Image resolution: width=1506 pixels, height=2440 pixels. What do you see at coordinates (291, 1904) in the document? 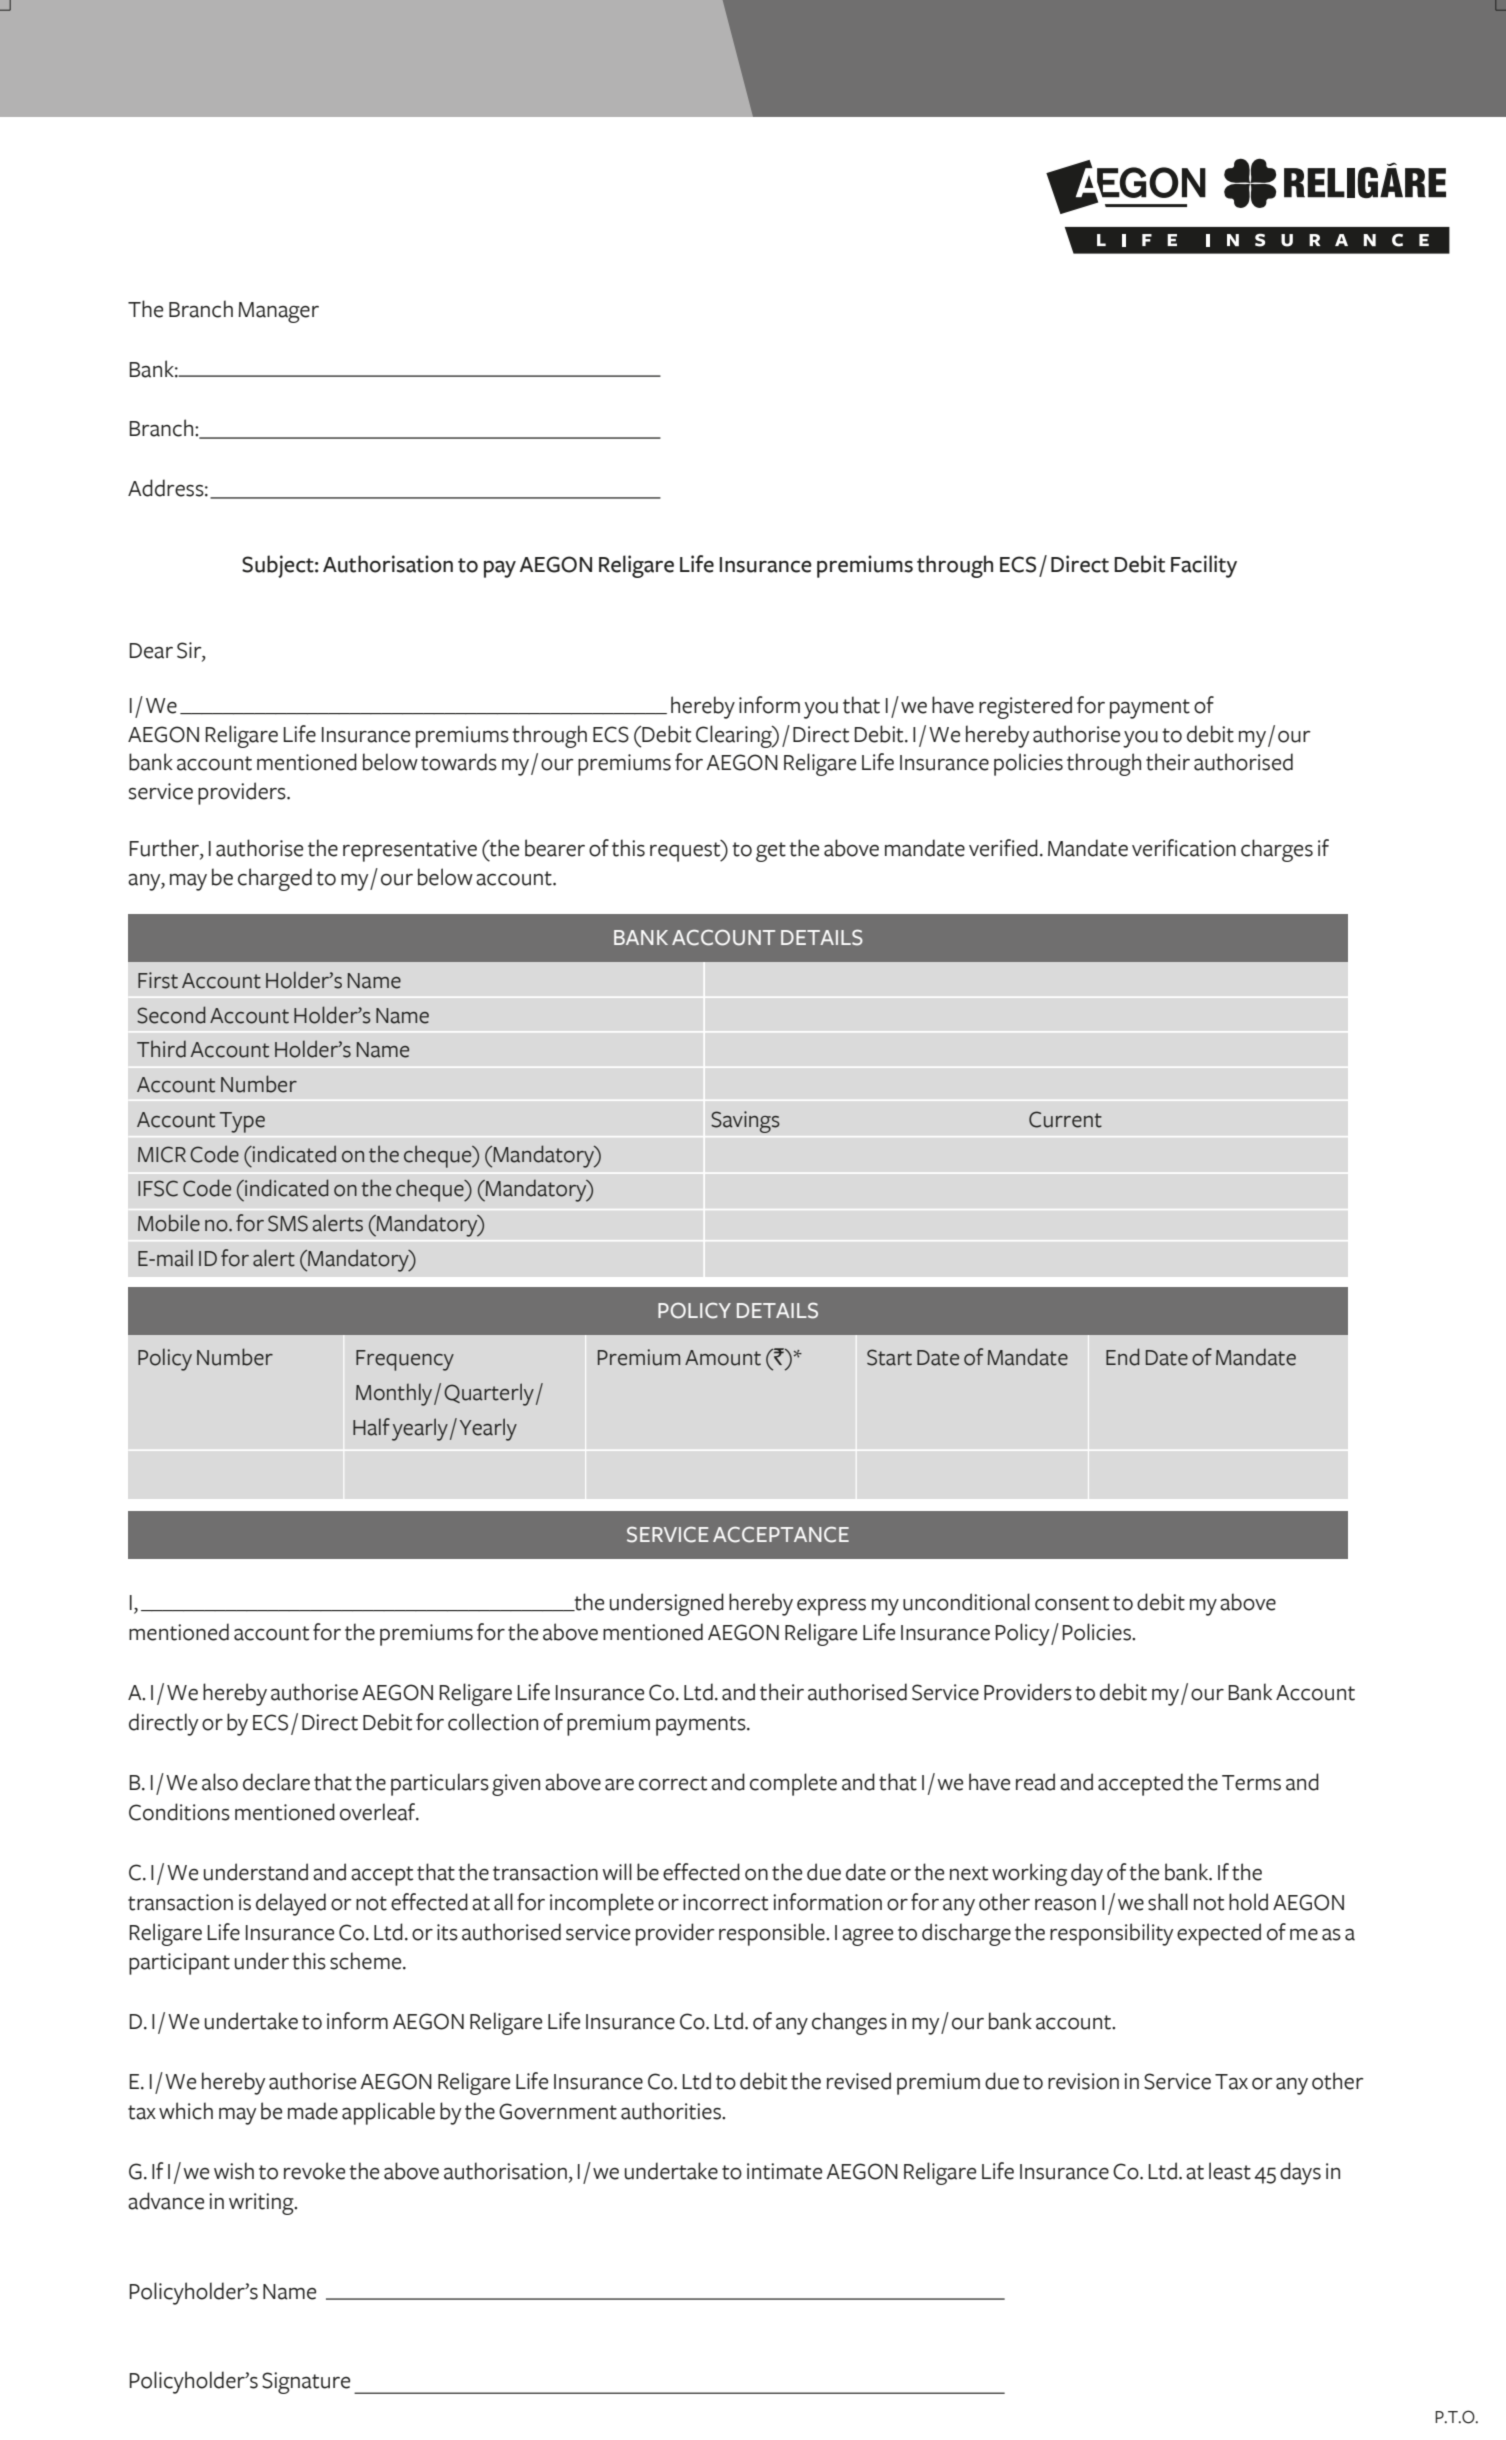
I see `delayed` at bounding box center [291, 1904].
